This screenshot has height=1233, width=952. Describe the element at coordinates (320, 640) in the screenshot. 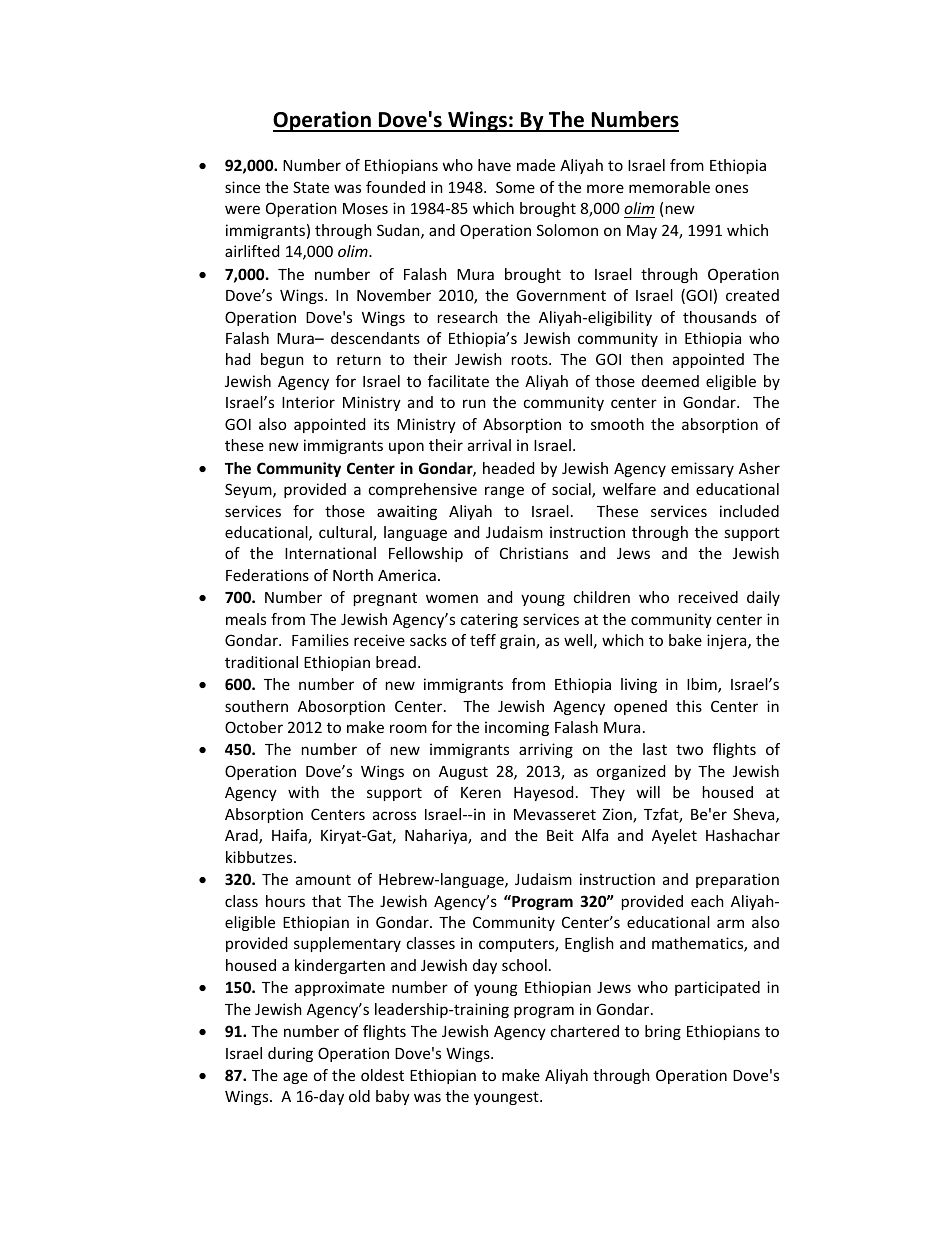

I see `Families` at that location.
